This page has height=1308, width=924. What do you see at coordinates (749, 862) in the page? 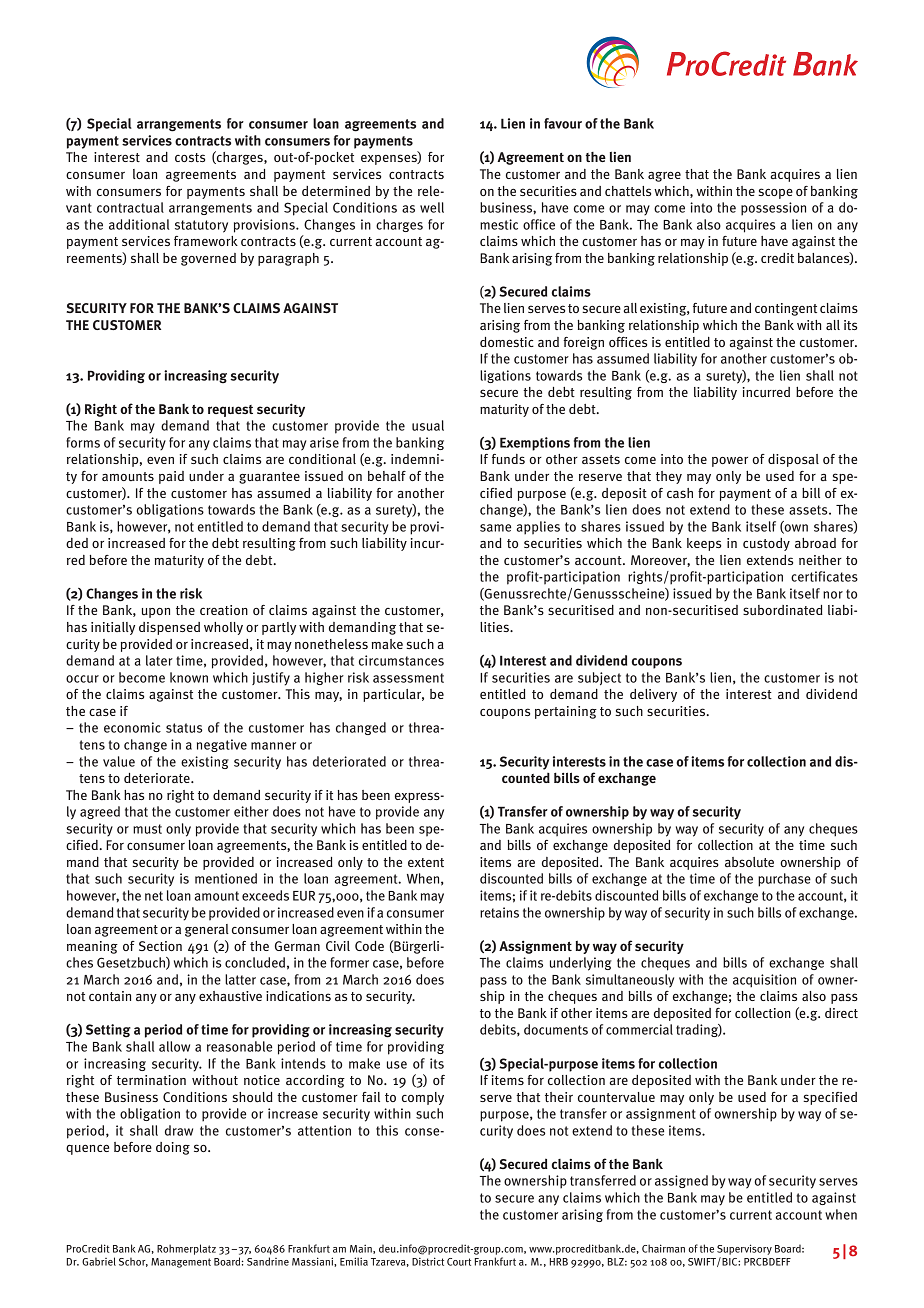
I see `absolute` at bounding box center [749, 862].
